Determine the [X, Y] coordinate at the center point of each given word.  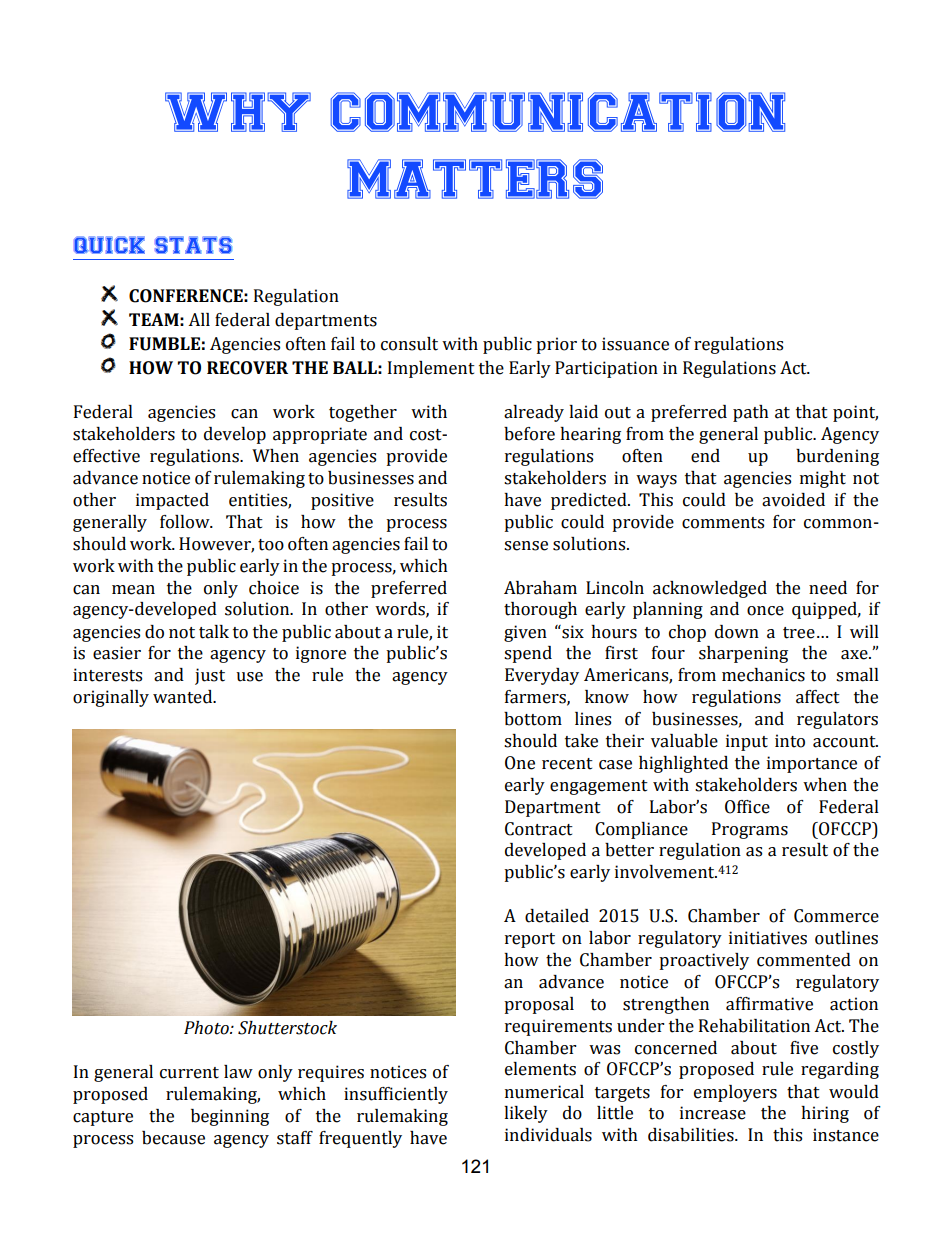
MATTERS [475, 179]
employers [735, 1093]
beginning [230, 1117]
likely [526, 1114]
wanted [184, 697]
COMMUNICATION [558, 112]
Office [747, 807]
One [520, 763]
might [823, 479]
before [529, 434]
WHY [238, 112]
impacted [172, 501]
